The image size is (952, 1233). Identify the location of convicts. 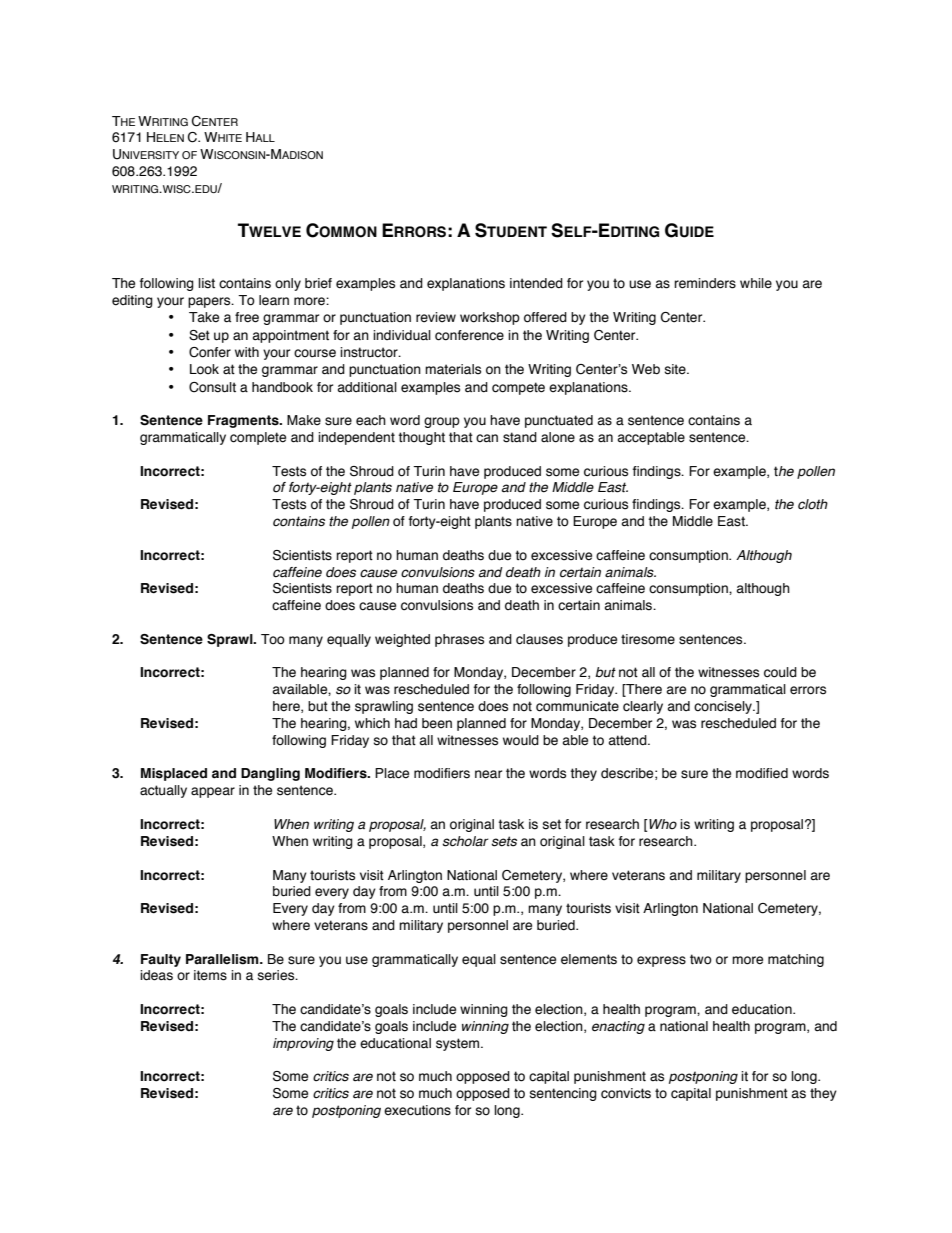
(626, 1093).
